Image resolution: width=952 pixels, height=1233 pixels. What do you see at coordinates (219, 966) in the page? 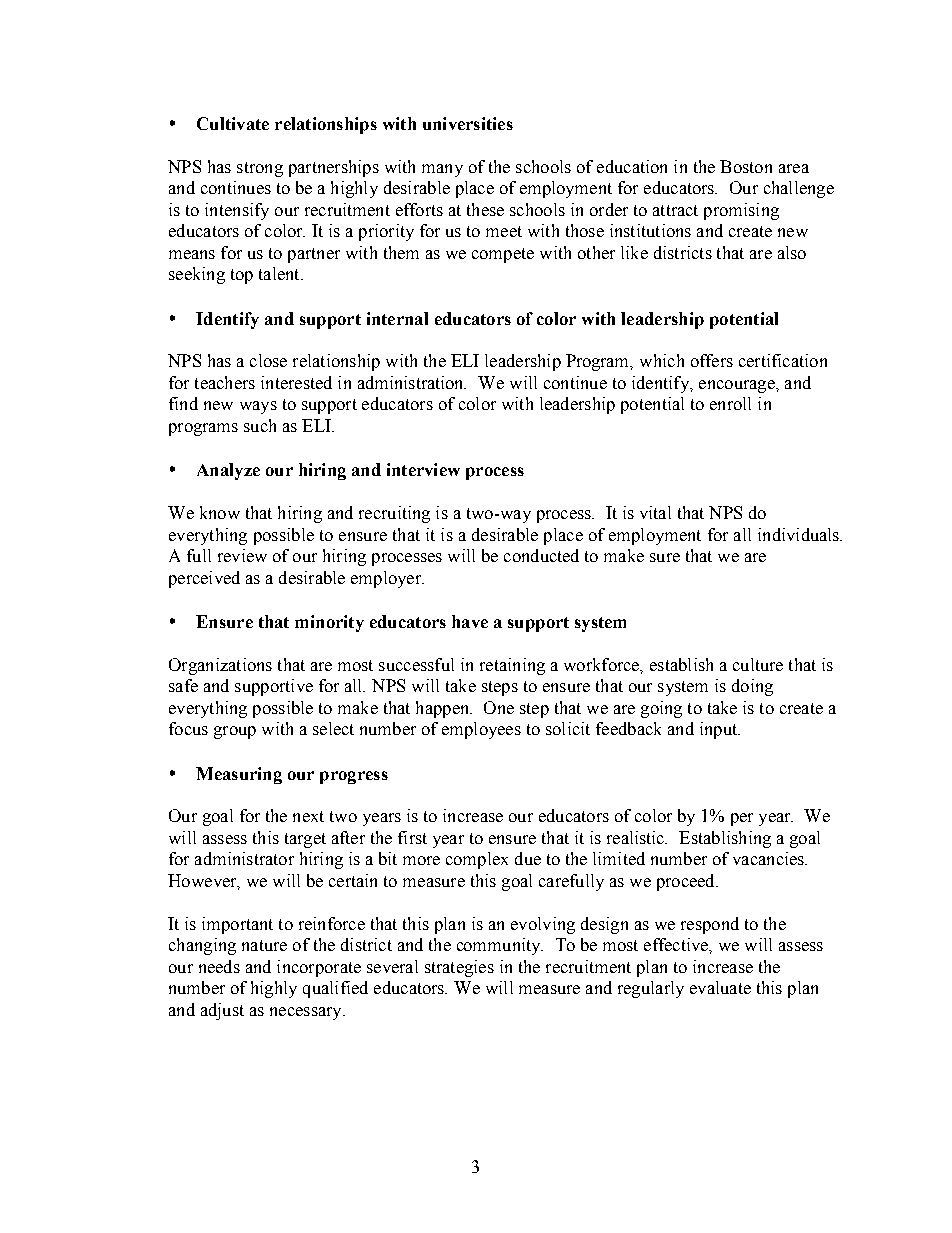
I see `needs` at bounding box center [219, 966].
